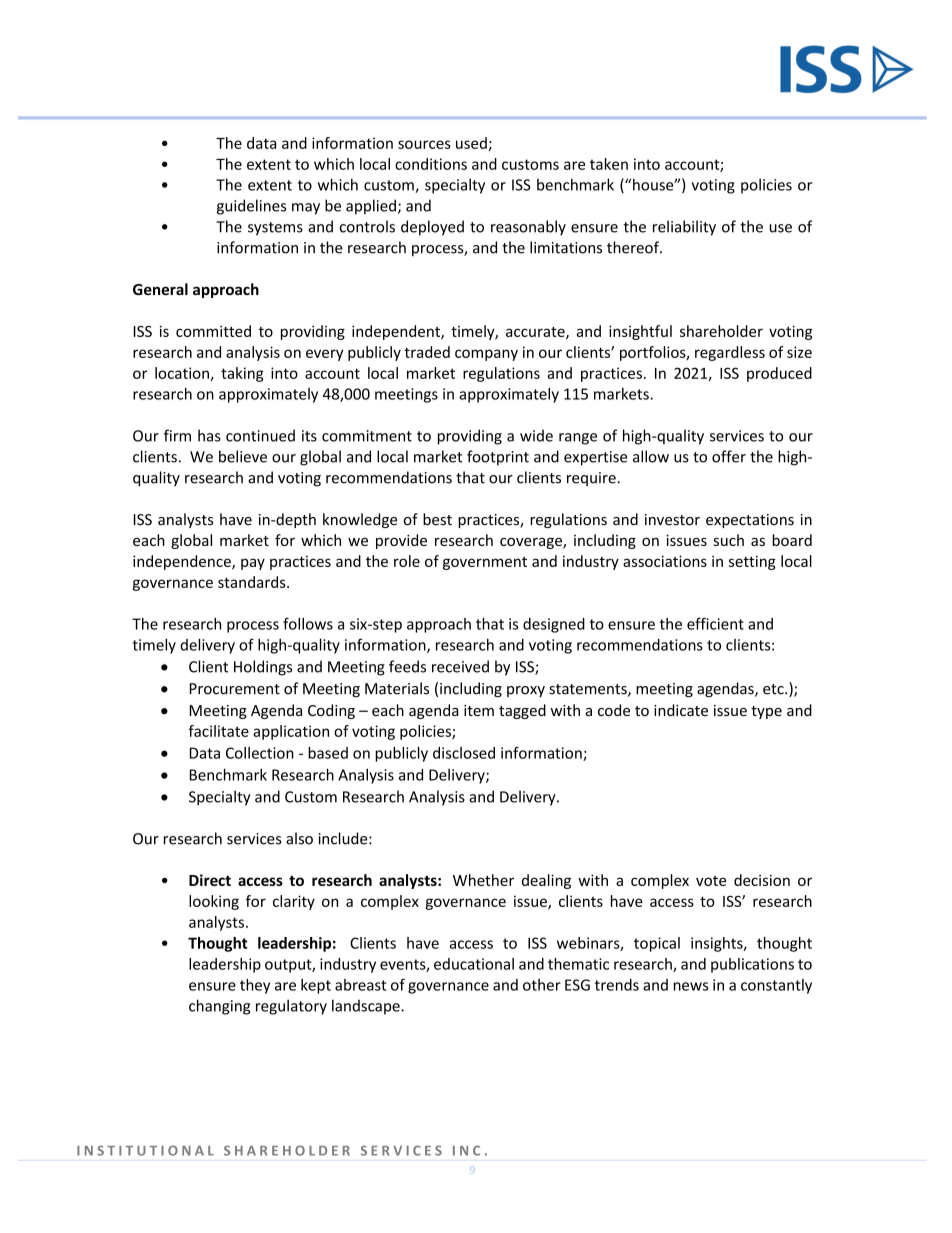 Image resolution: width=952 pixels, height=1233 pixels. Describe the element at coordinates (498, 458) in the screenshot. I see `footprint` at that location.
